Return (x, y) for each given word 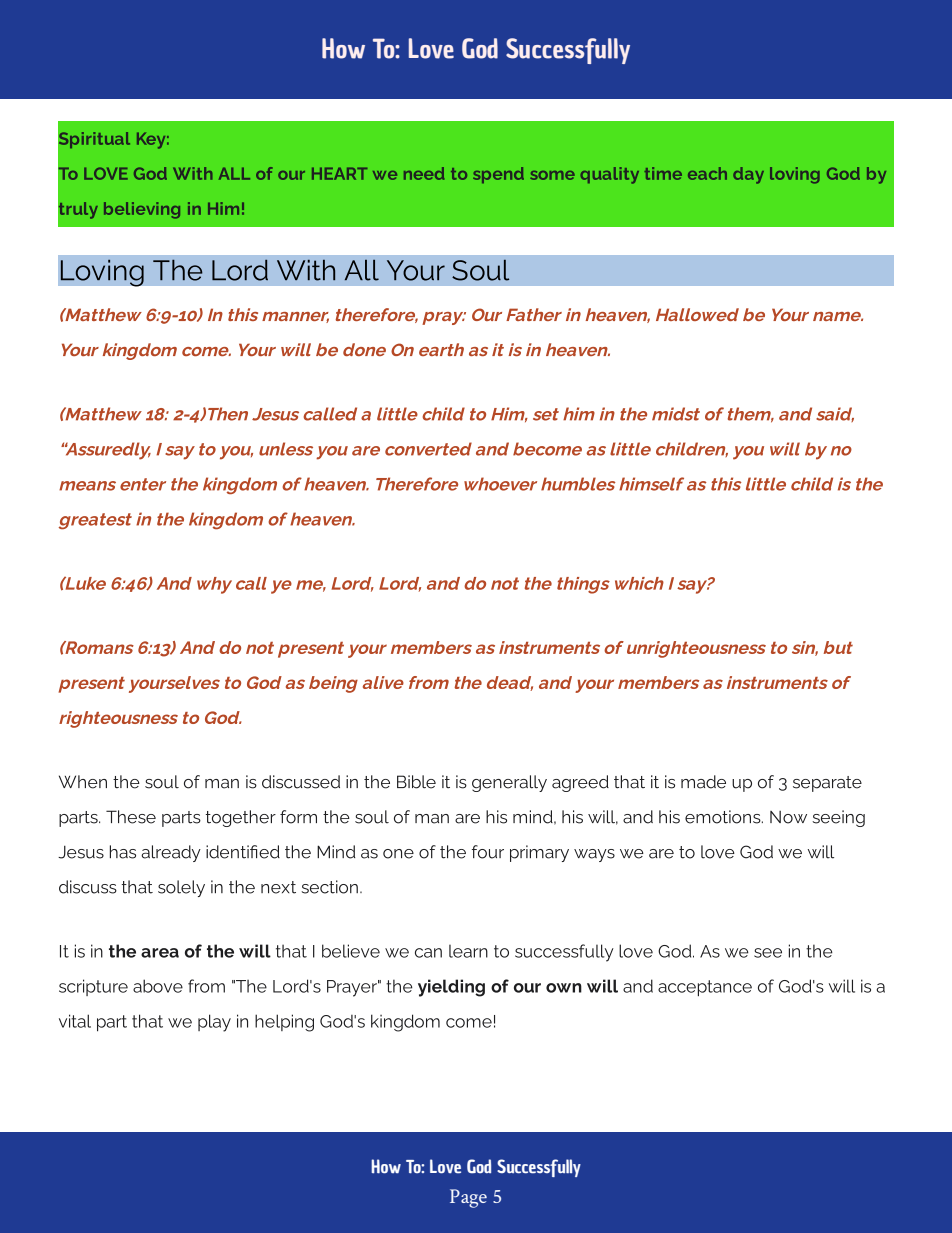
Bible (416, 782)
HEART (339, 173)
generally (509, 783)
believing (142, 210)
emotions (724, 817)
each (707, 173)
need (424, 173)
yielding (451, 988)
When (83, 782)
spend (498, 175)
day (748, 175)
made (703, 782)
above (158, 986)
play (214, 1023)
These (131, 817)
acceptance (705, 988)
